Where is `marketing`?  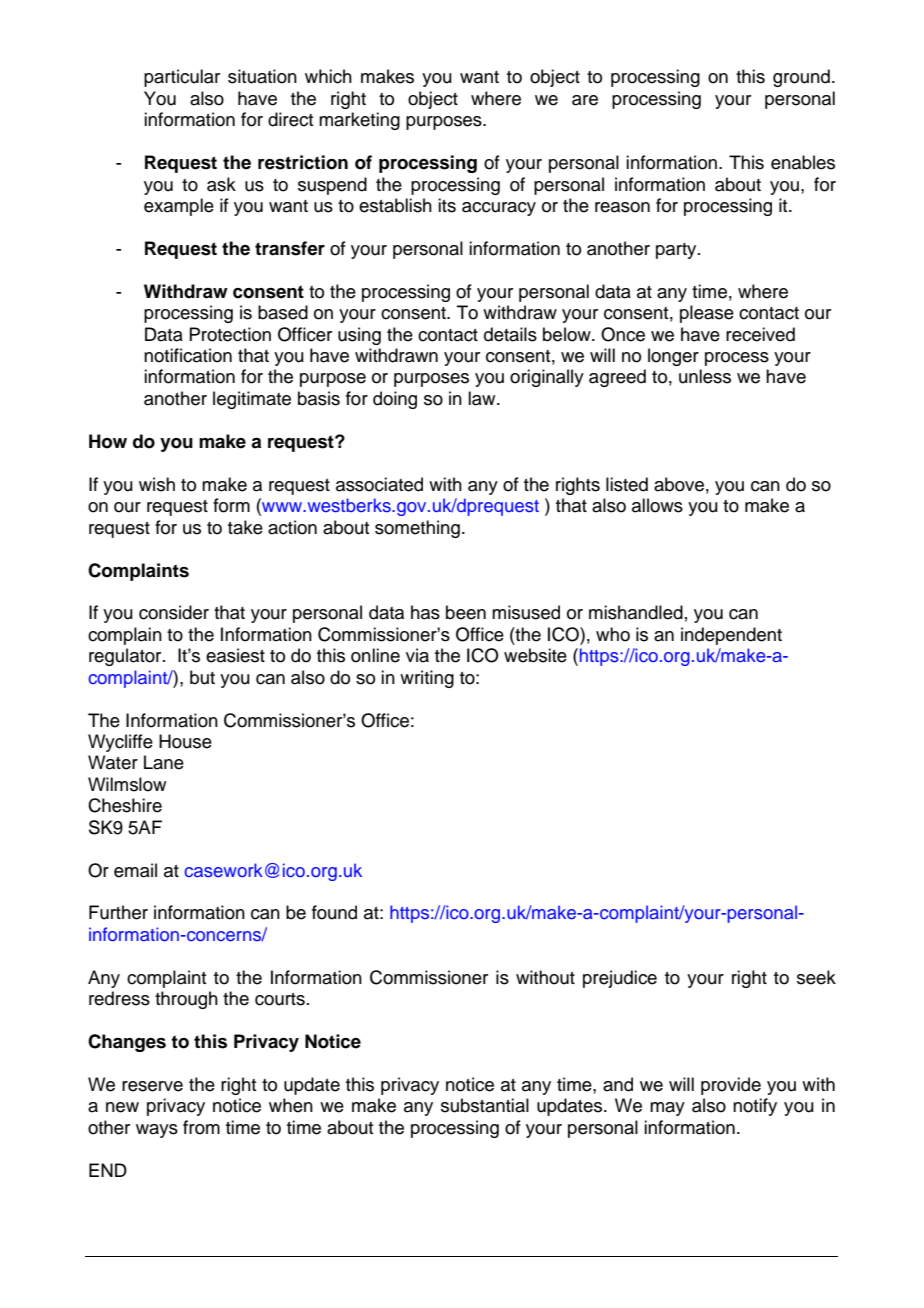 marketing is located at coordinates (359, 121).
